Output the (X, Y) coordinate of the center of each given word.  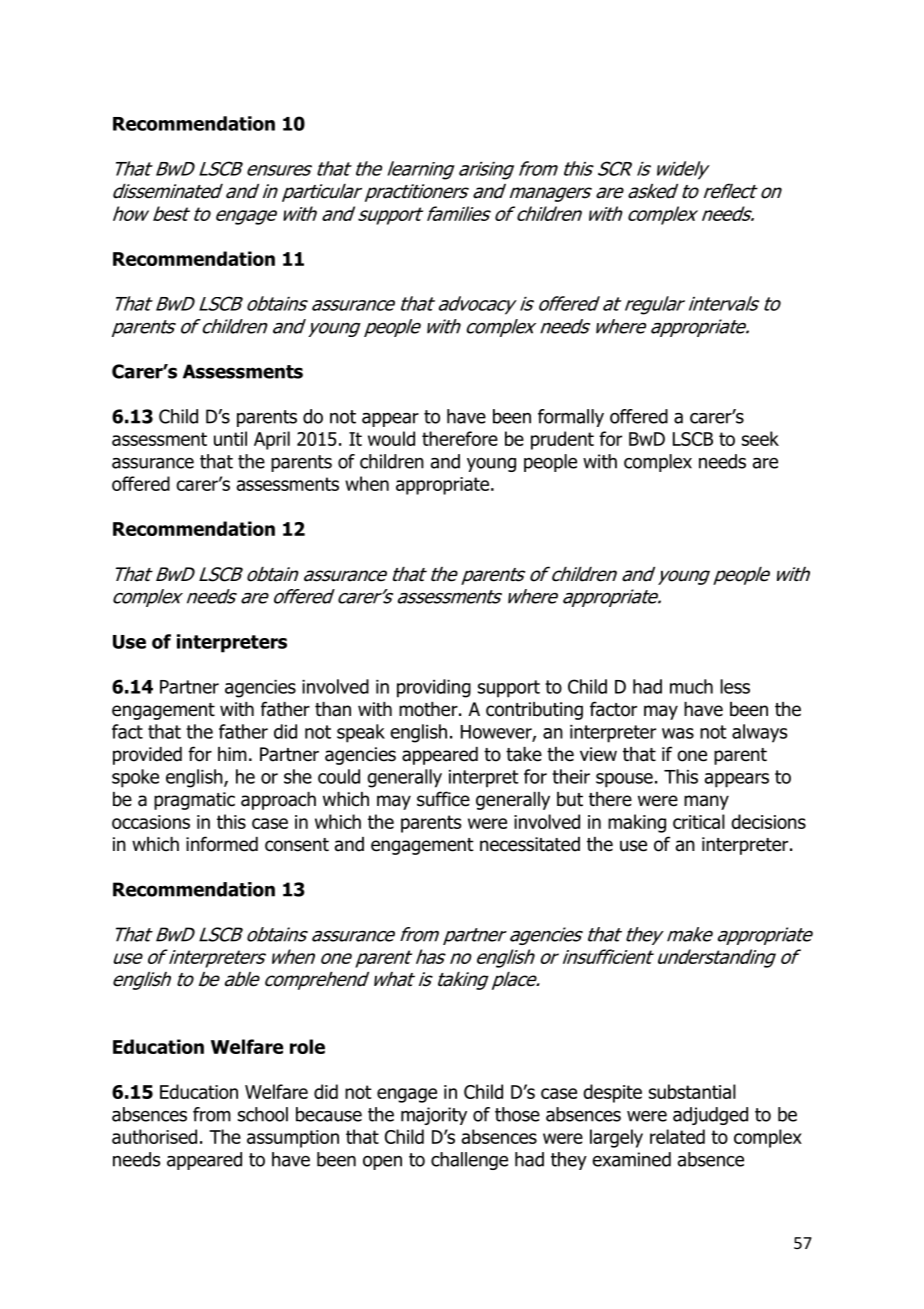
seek (760, 438)
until (230, 438)
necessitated (530, 844)
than (333, 709)
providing (434, 688)
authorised (154, 1136)
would (391, 438)
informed (222, 844)
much (691, 686)
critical (699, 821)
